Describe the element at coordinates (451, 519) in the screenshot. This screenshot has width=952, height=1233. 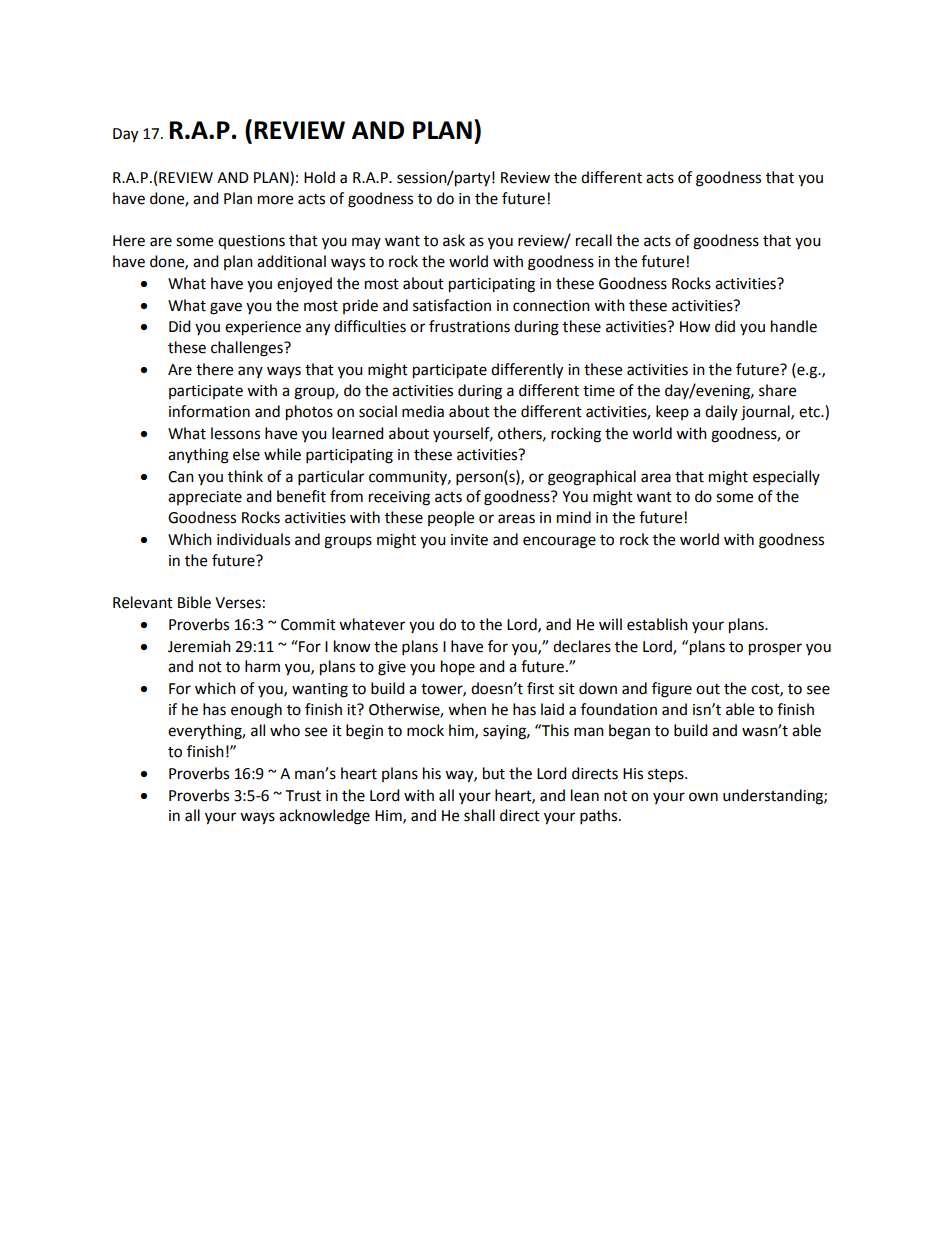
I see `people` at that location.
